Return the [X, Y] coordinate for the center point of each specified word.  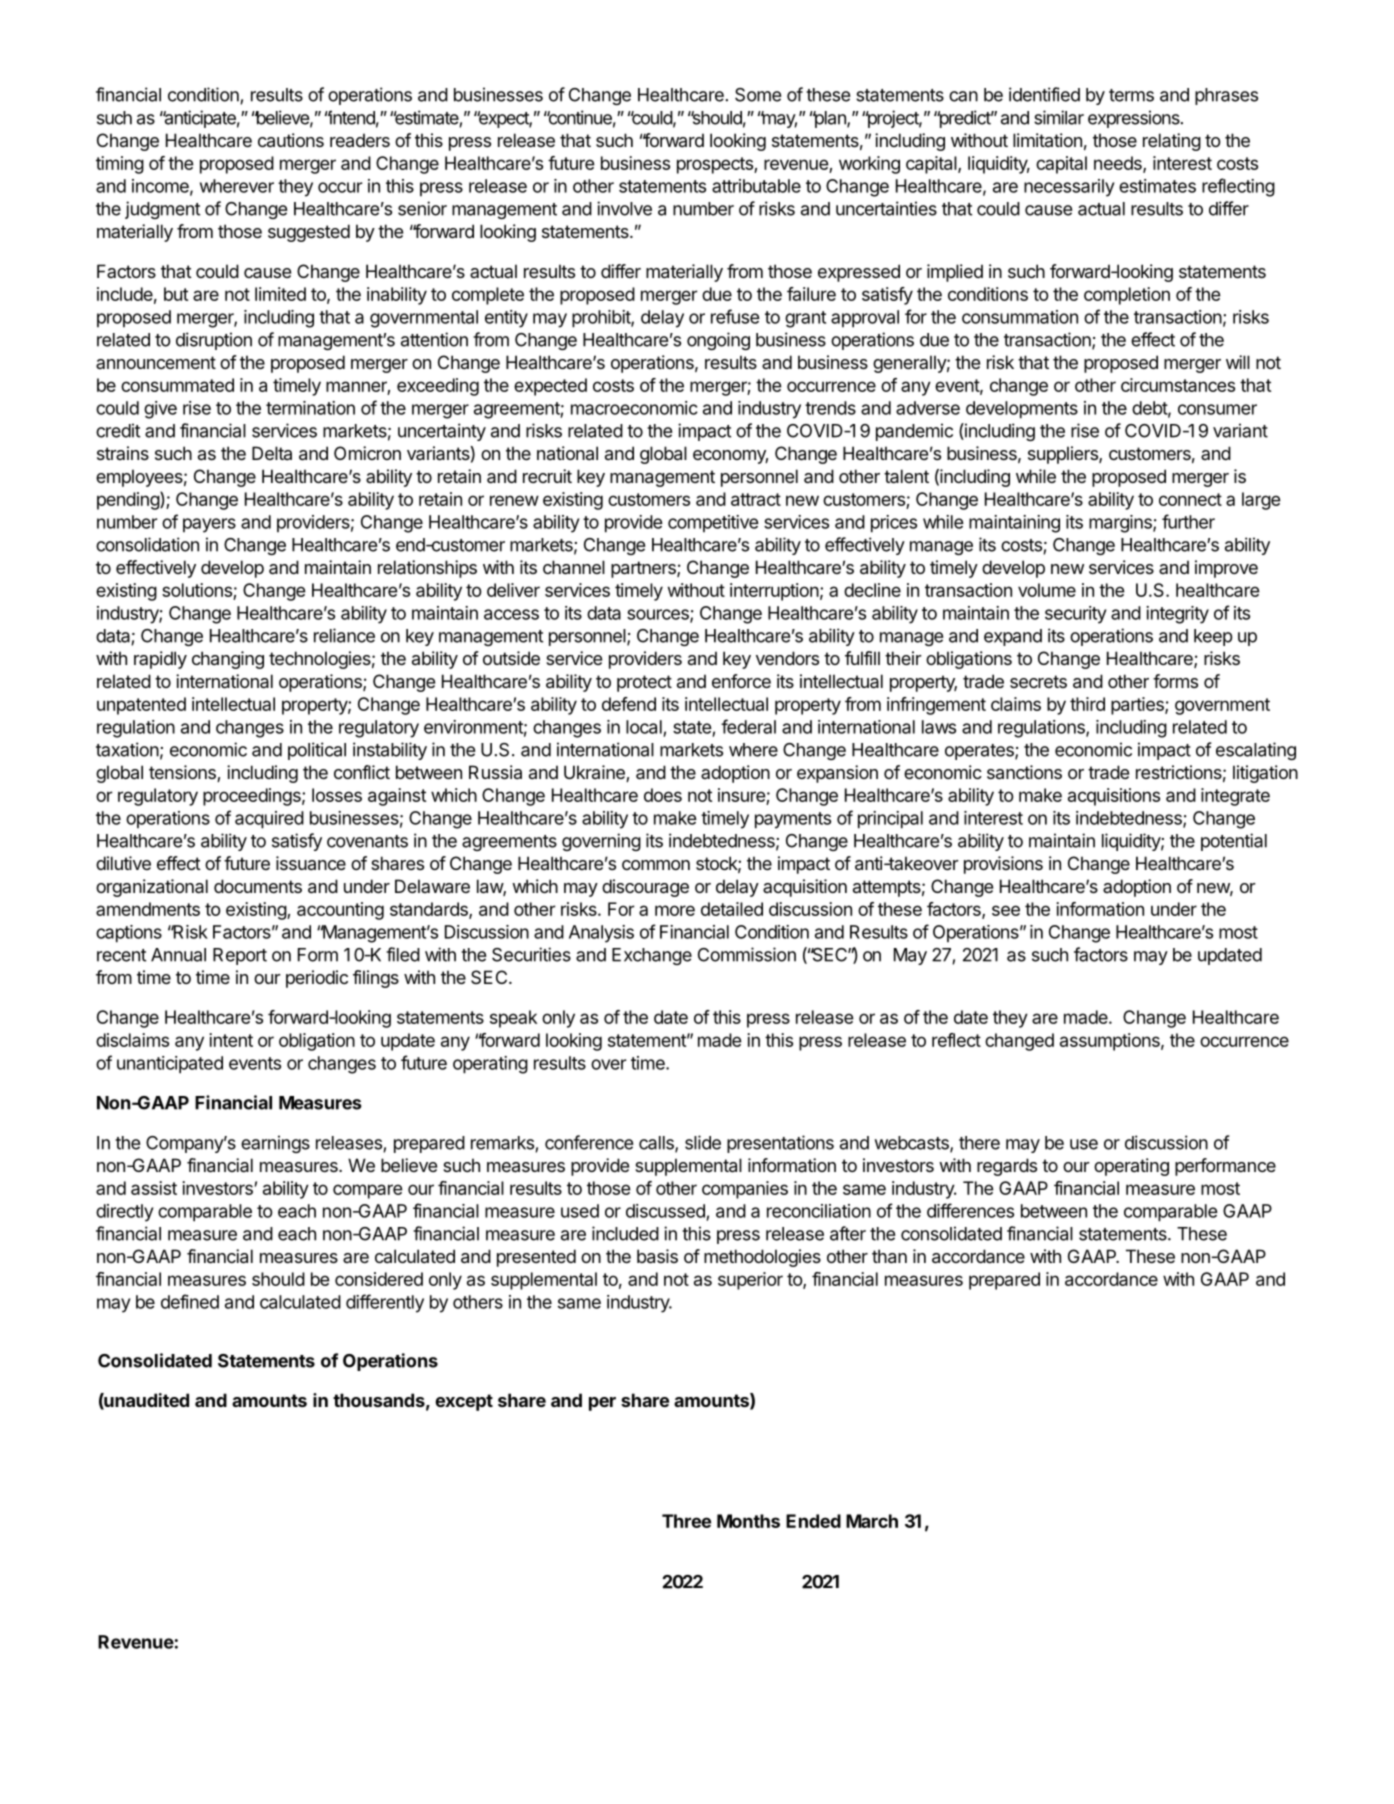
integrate [1235, 797]
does [663, 795]
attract [756, 499]
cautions [291, 140]
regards [1007, 1167]
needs [1119, 164]
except [464, 1402]
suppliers [1064, 455]
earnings [275, 1144]
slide [703, 1142]
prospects [716, 165]
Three [686, 1521]
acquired [269, 820]
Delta [272, 453]
